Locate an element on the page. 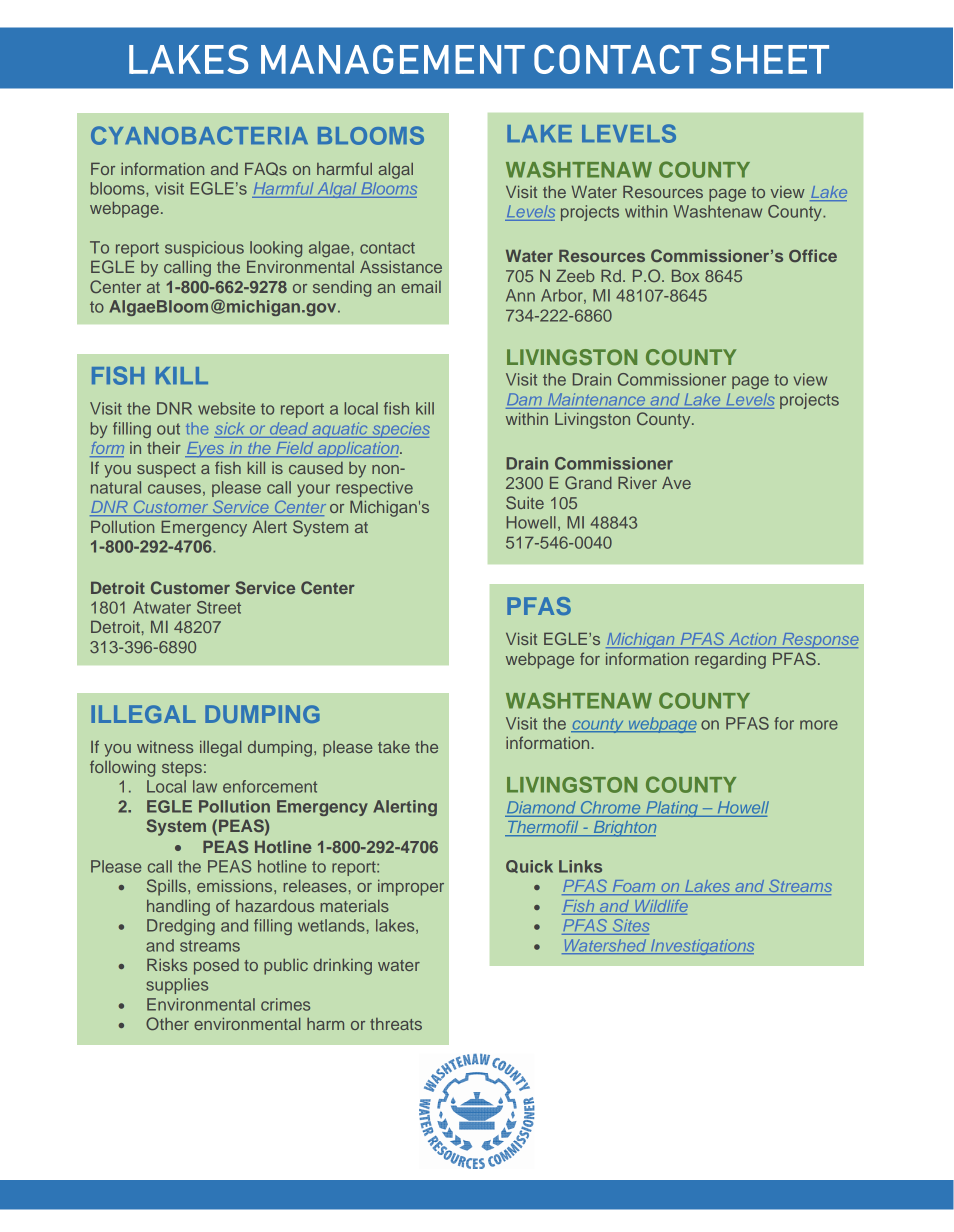 This image has height=1232, width=954. CYANOBACTERIA is located at coordinates (199, 135).
